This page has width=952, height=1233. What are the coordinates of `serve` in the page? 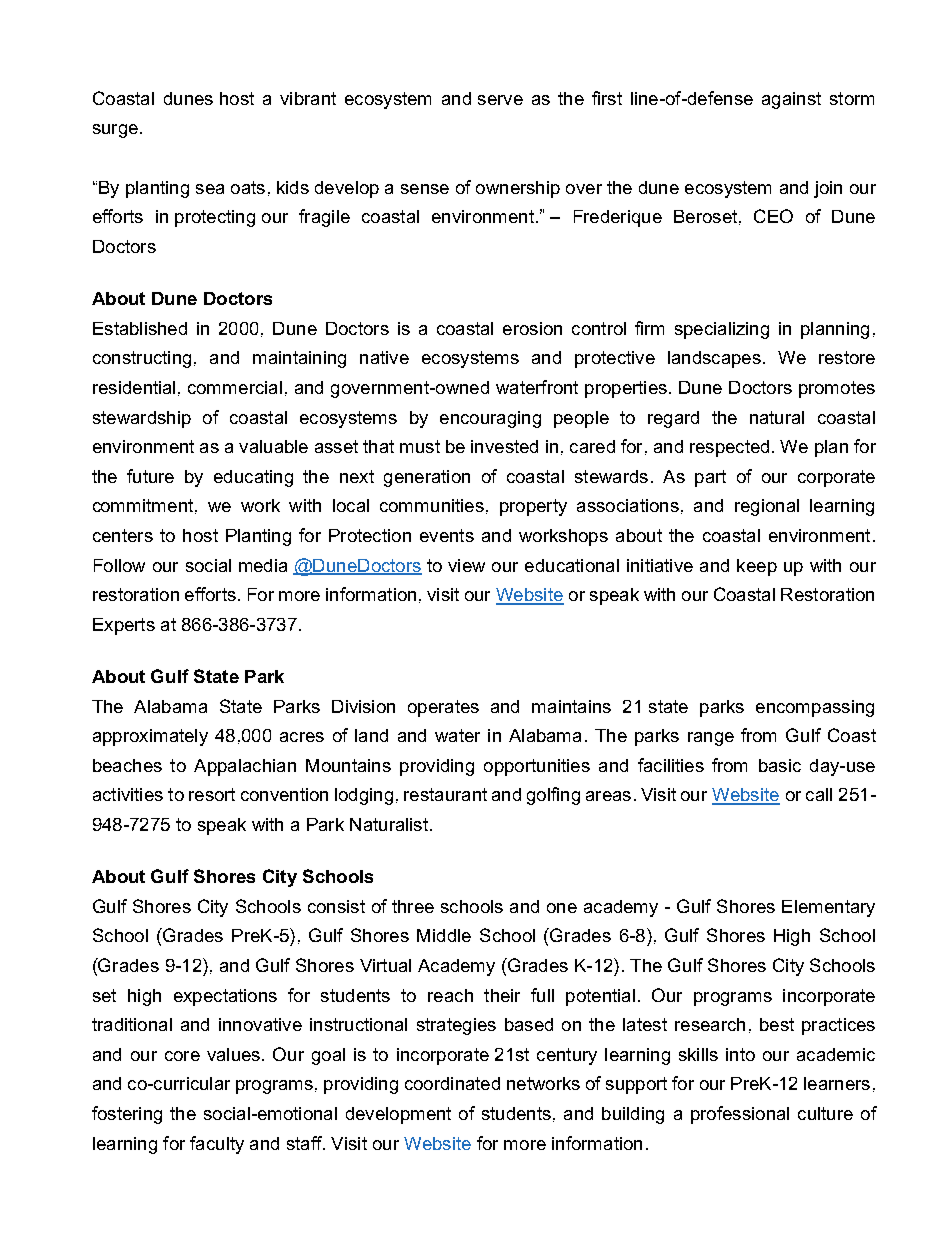 It's located at (500, 100).
